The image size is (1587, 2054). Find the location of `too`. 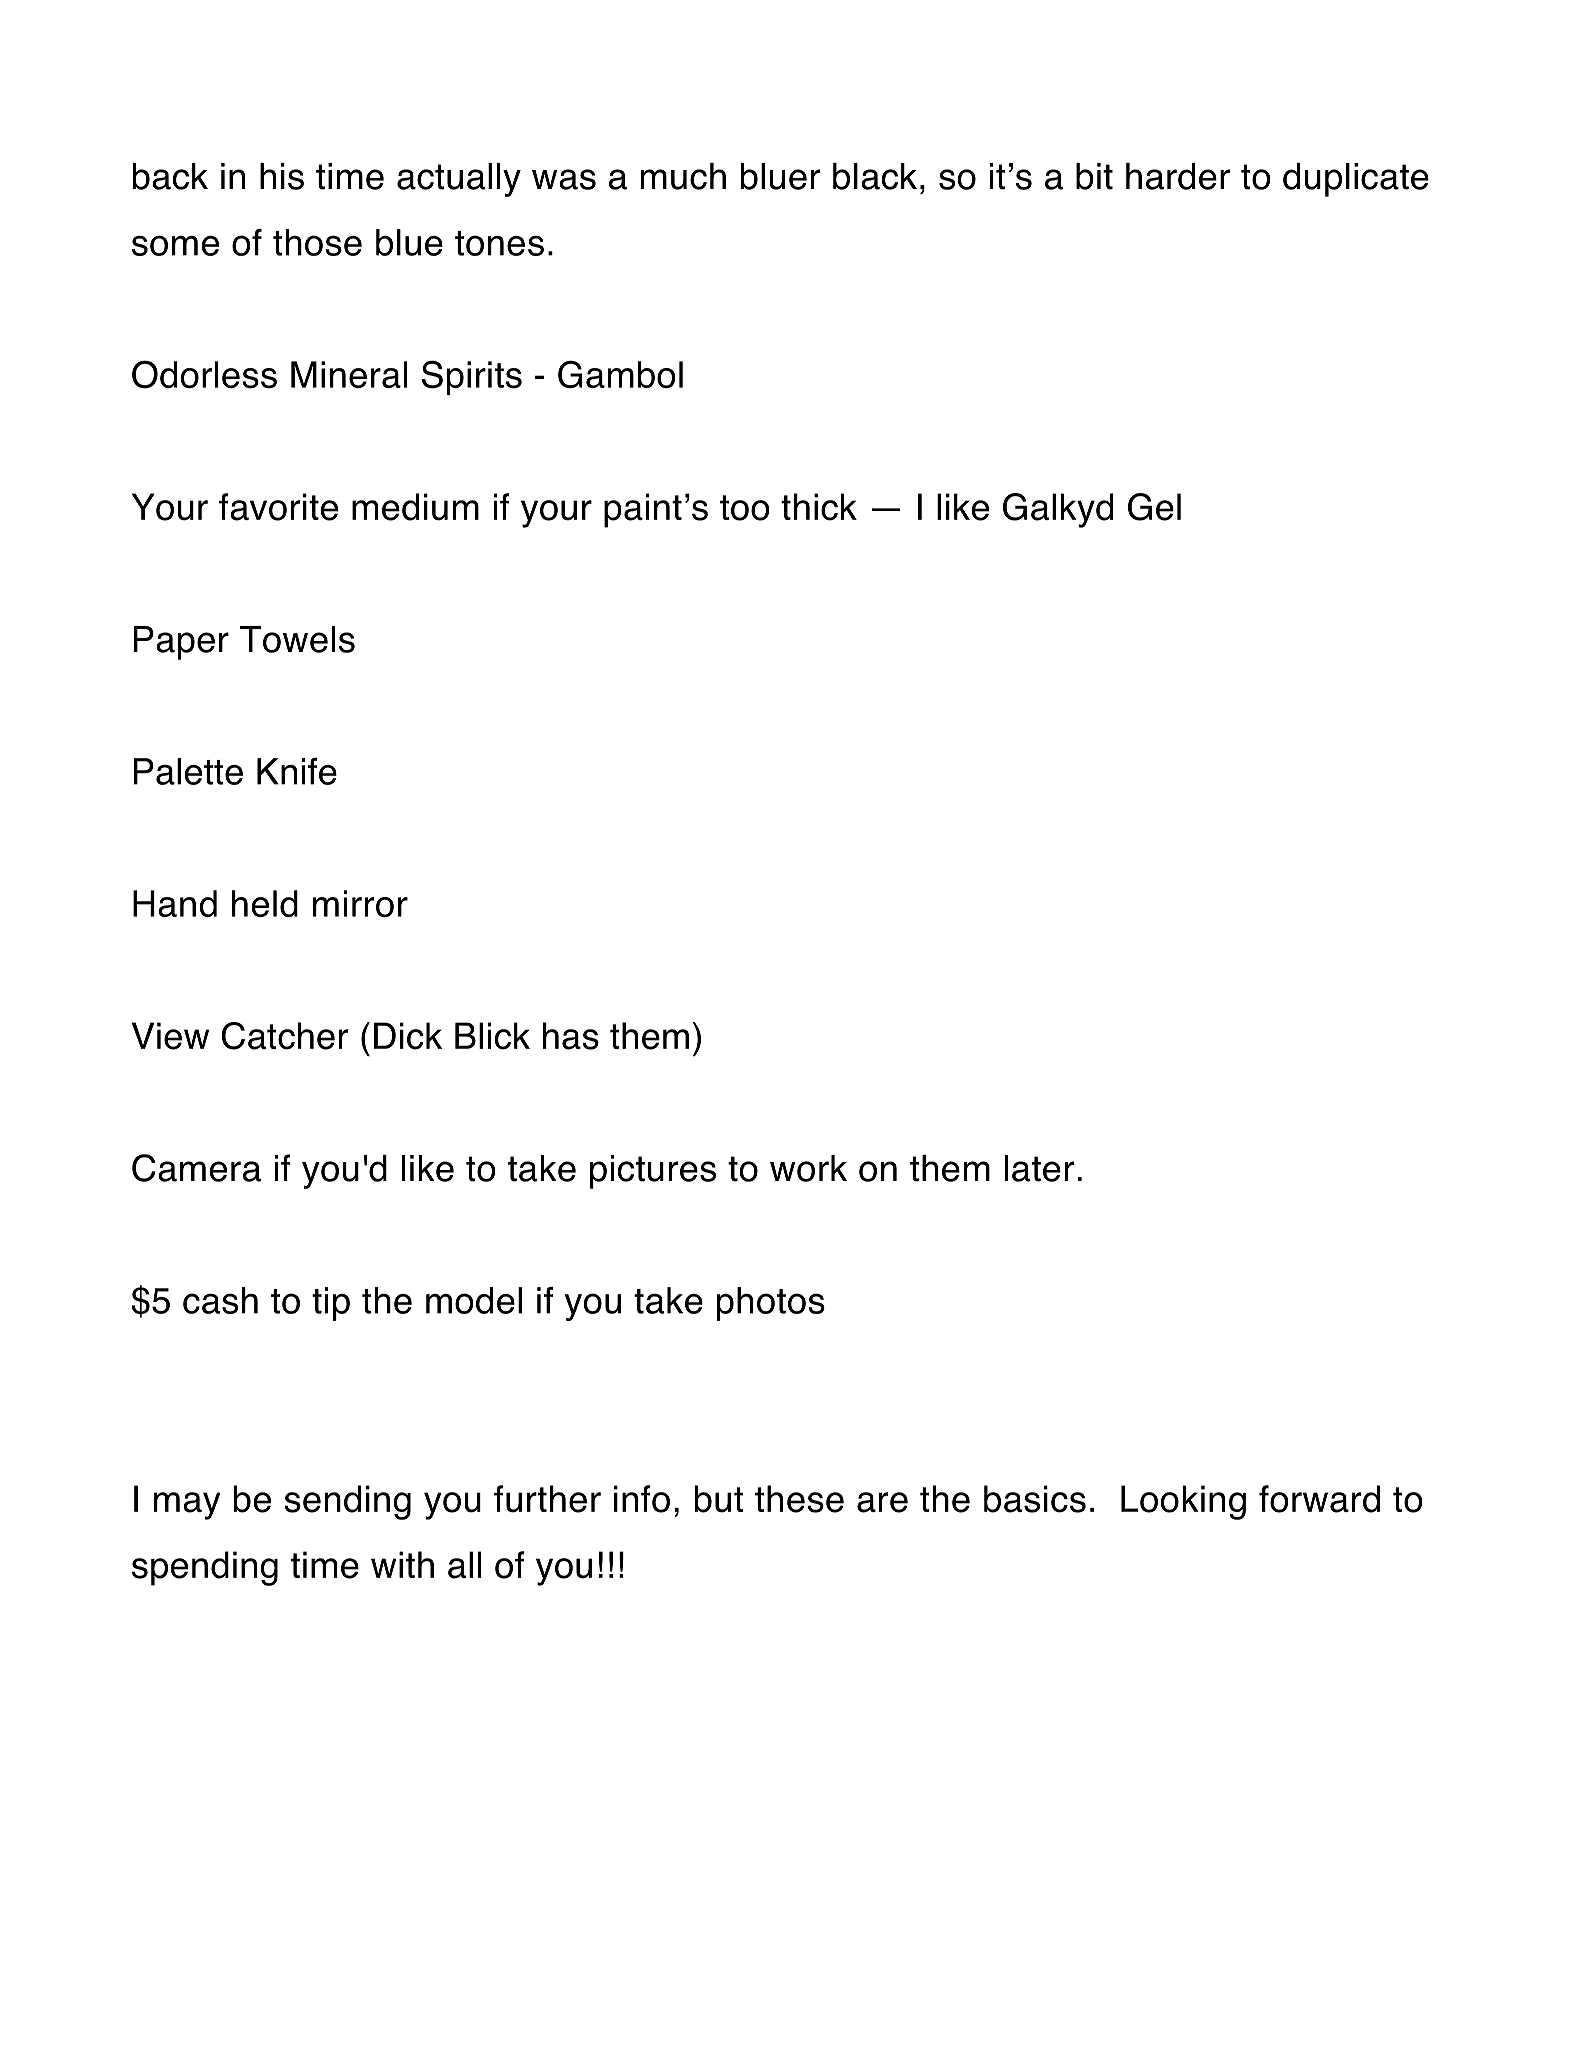

too is located at coordinates (745, 508).
